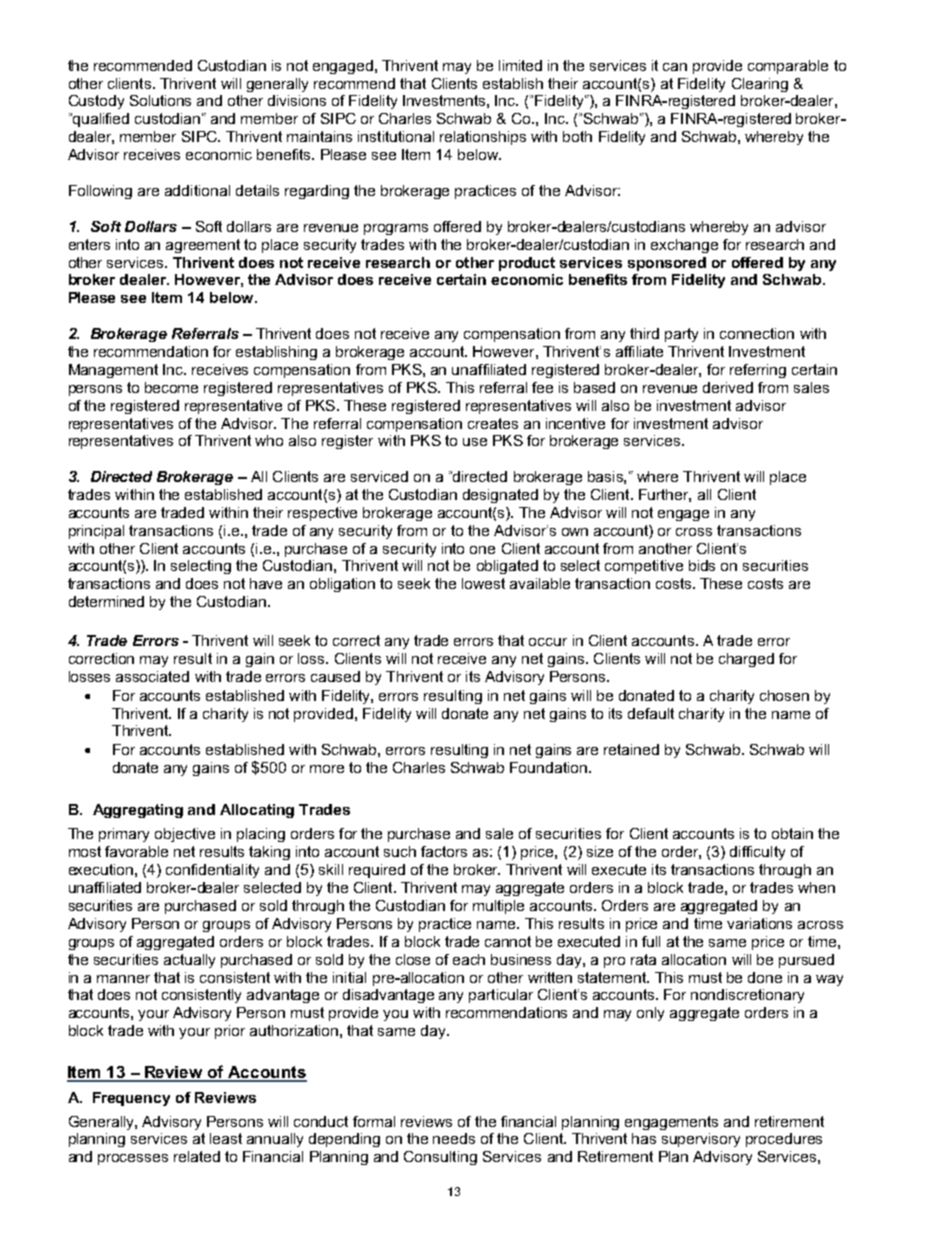 Image resolution: width=952 pixels, height=1233 pixels. Describe the element at coordinates (197, 1156) in the document. I see `related` at that location.
